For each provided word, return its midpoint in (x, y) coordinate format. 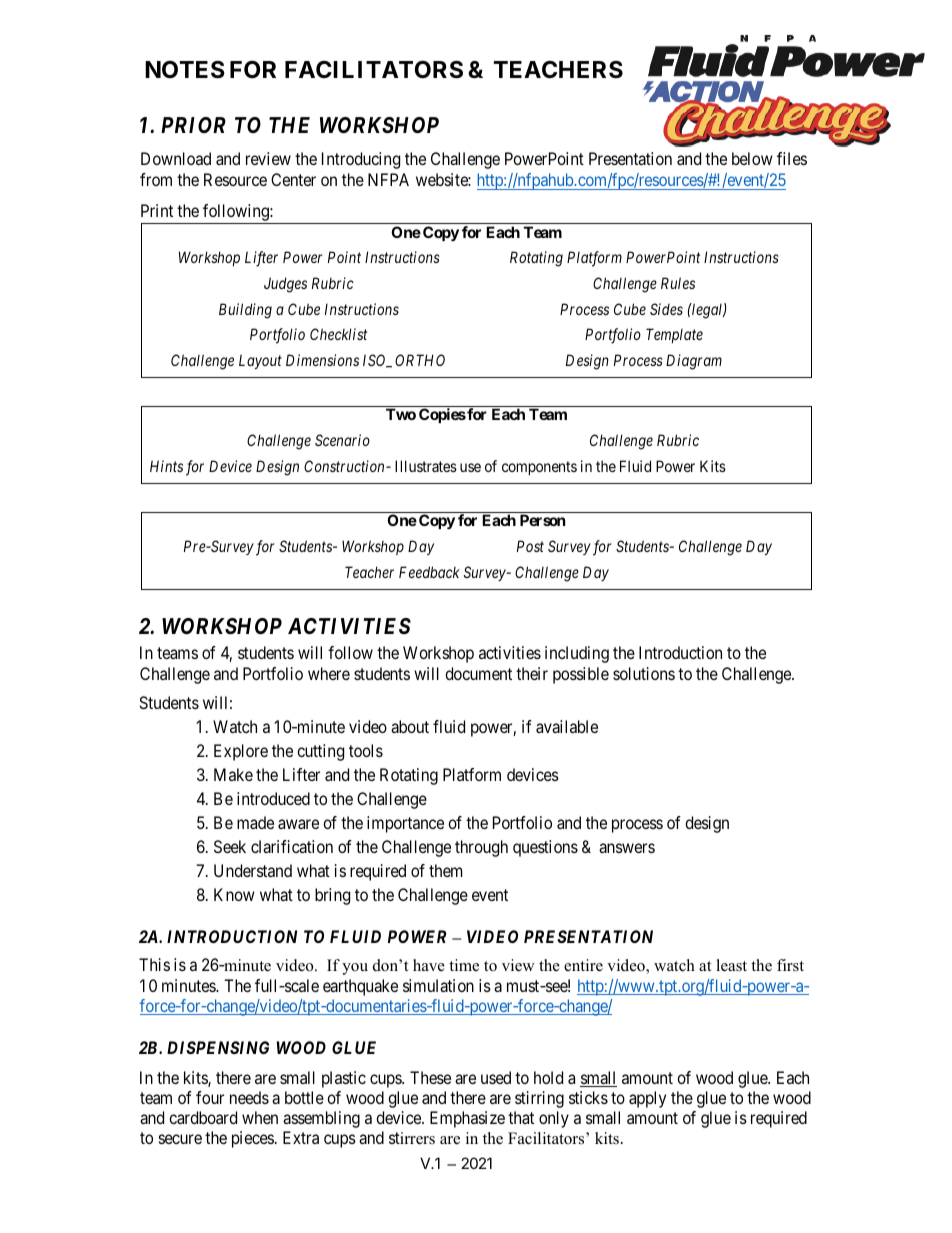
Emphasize (467, 1119)
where (329, 673)
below (752, 158)
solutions (644, 673)
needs (249, 1097)
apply (647, 1099)
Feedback (429, 572)
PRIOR (193, 125)
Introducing (361, 160)
